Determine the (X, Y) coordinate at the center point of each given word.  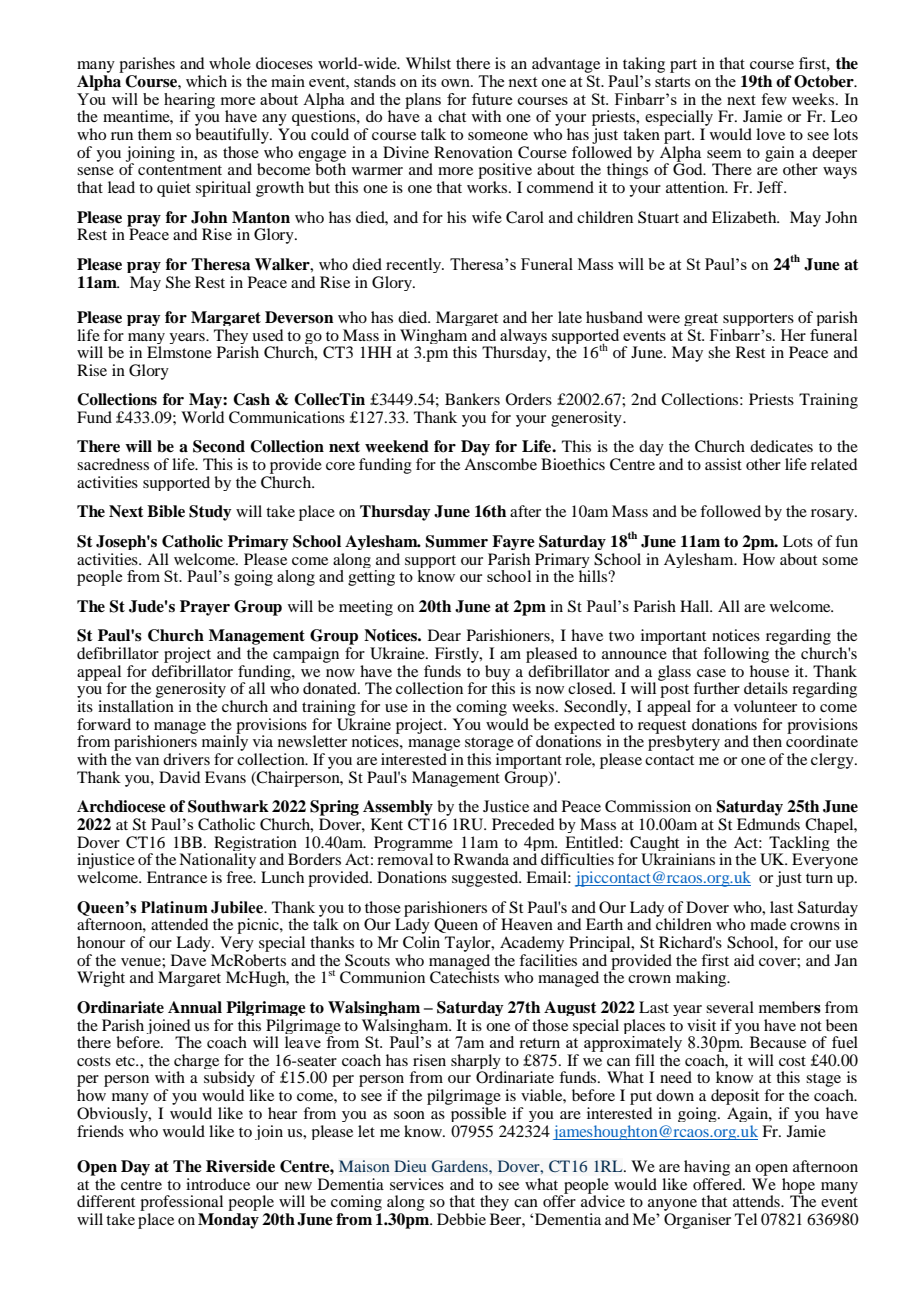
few (774, 99)
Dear (444, 635)
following (736, 655)
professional (181, 1203)
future (492, 99)
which (206, 81)
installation (136, 706)
